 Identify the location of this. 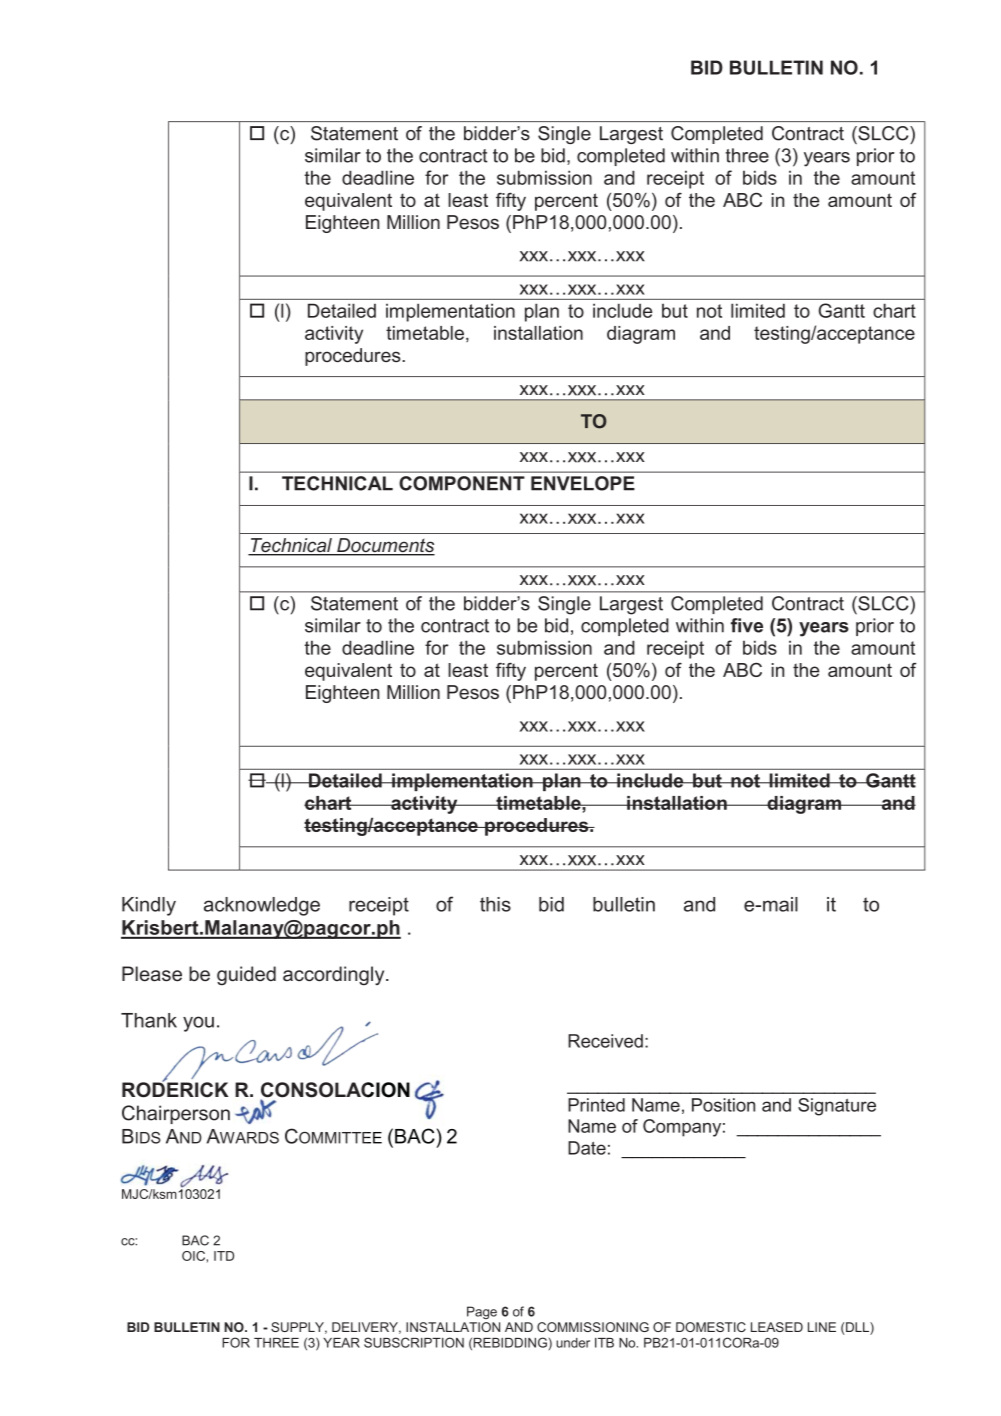
(495, 904).
